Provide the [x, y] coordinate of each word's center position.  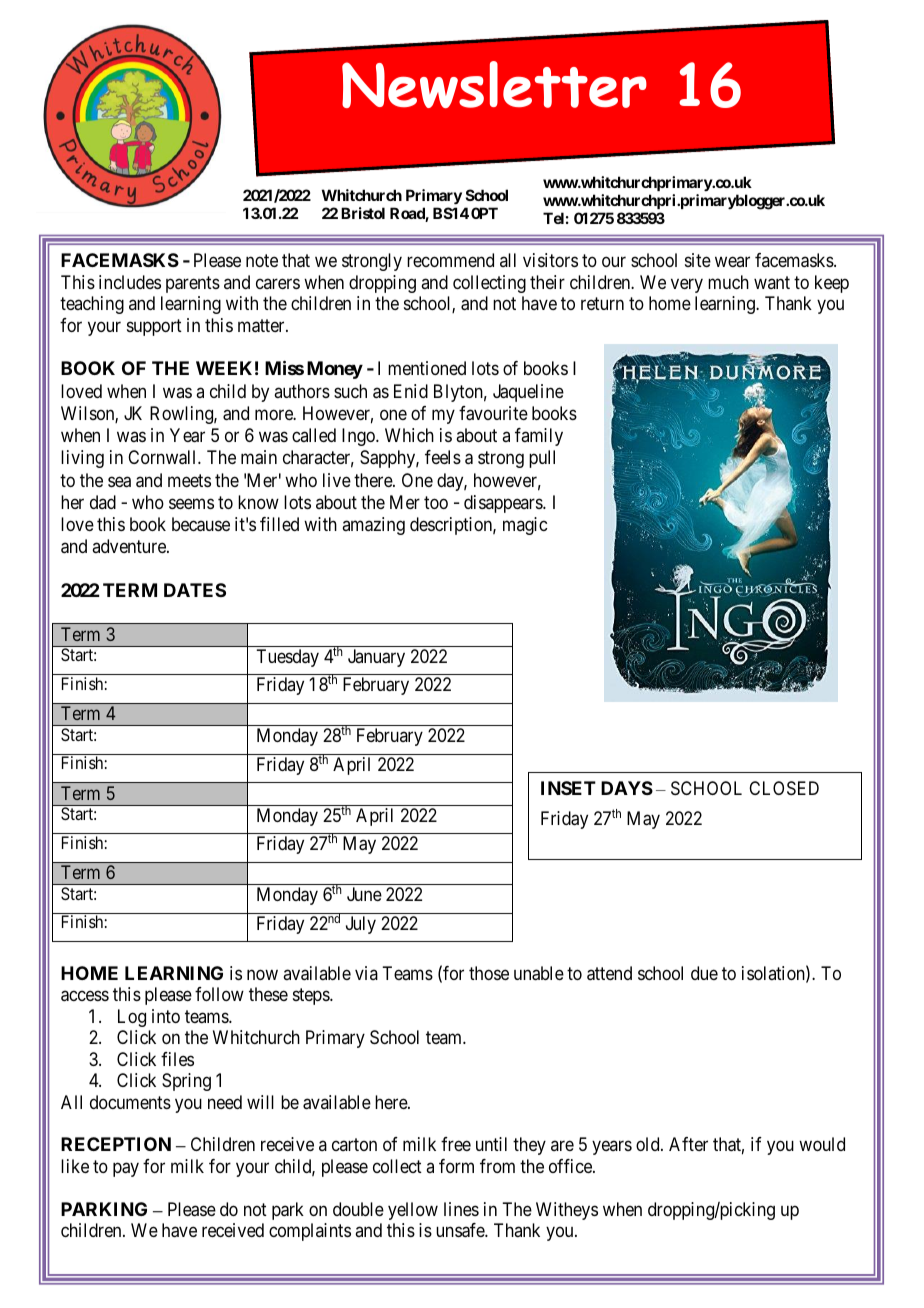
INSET [568, 788]
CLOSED [784, 788]
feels [443, 457]
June [364, 894]
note [262, 260]
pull [542, 459]
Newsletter [494, 84]
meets [189, 480]
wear [732, 262]
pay [126, 1169]
